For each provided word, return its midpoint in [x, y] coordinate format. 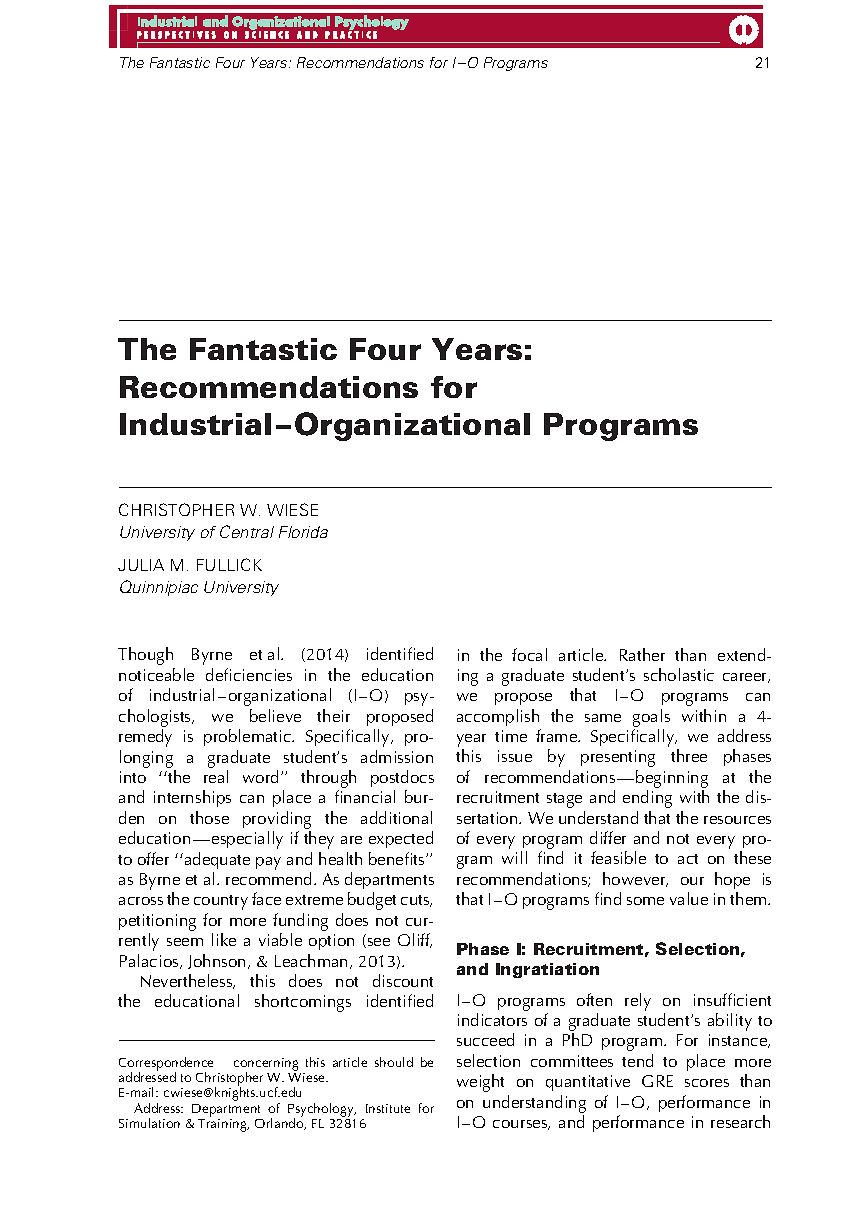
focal [529, 654]
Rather [642, 654]
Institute [388, 1108]
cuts [416, 901]
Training [223, 1125]
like [224, 939]
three [689, 755]
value [689, 898]
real [216, 776]
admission [397, 756]
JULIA [141, 565]
